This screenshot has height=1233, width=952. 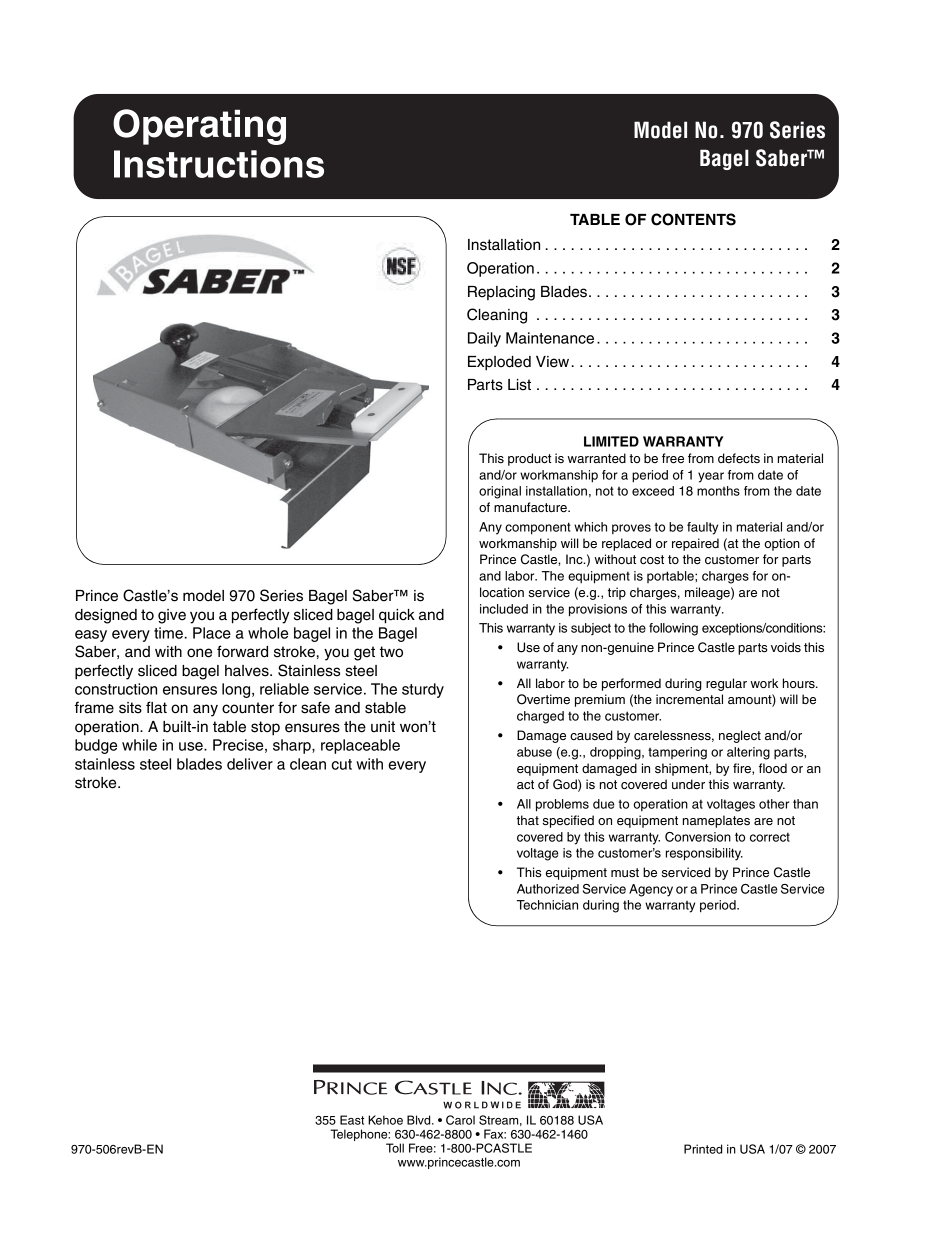 What do you see at coordinates (501, 293) in the screenshot?
I see `Replacing` at bounding box center [501, 293].
